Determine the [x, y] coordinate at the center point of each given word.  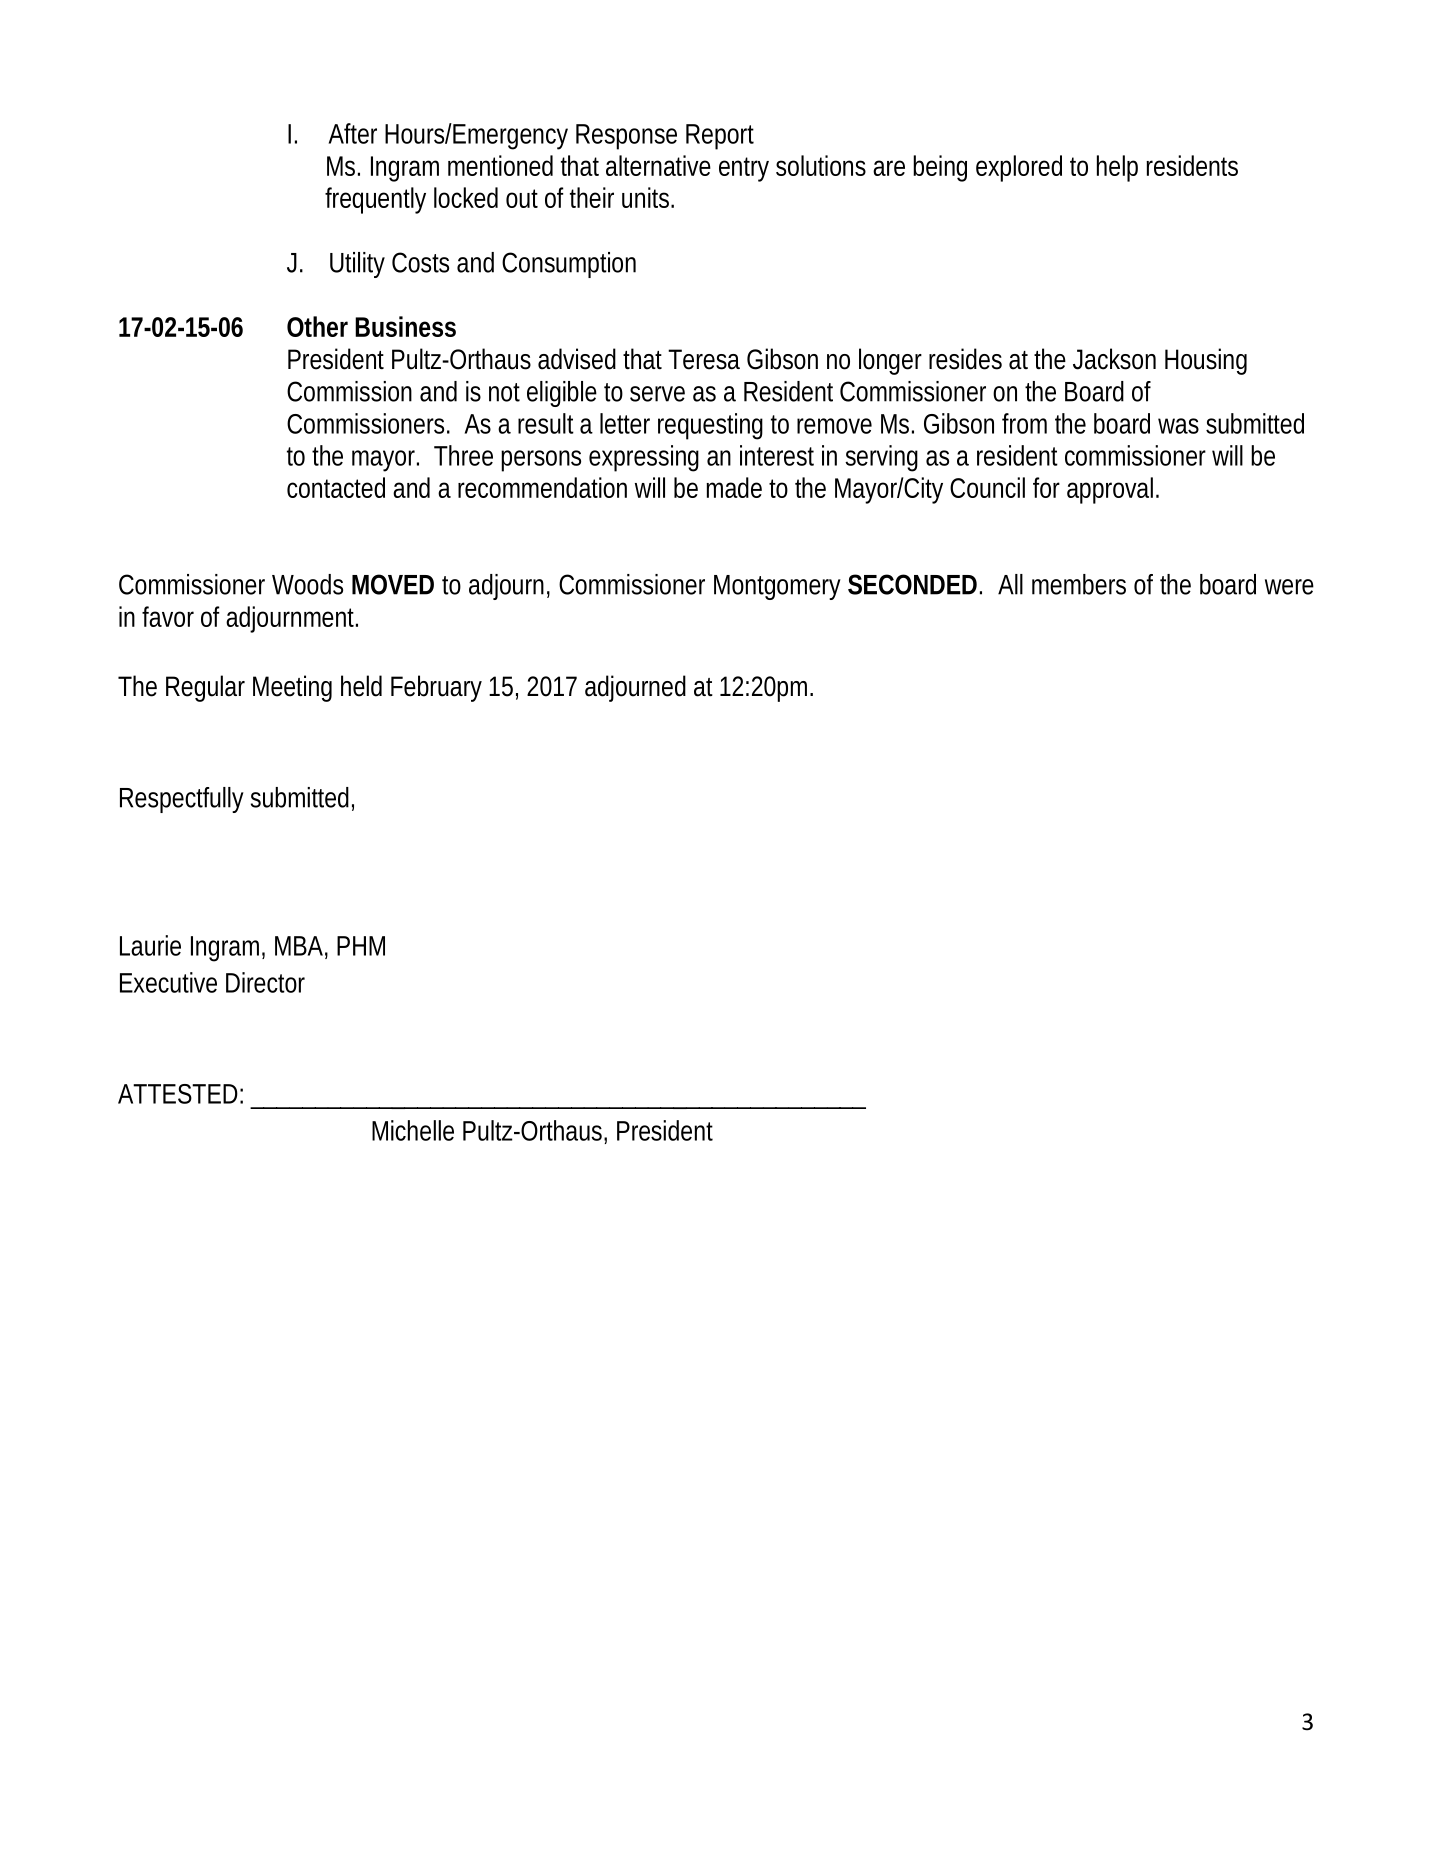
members [1079, 584]
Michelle [413, 1130]
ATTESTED [178, 1094]
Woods [307, 584]
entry [744, 169]
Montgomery [777, 587]
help [1117, 168]
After [353, 133]
